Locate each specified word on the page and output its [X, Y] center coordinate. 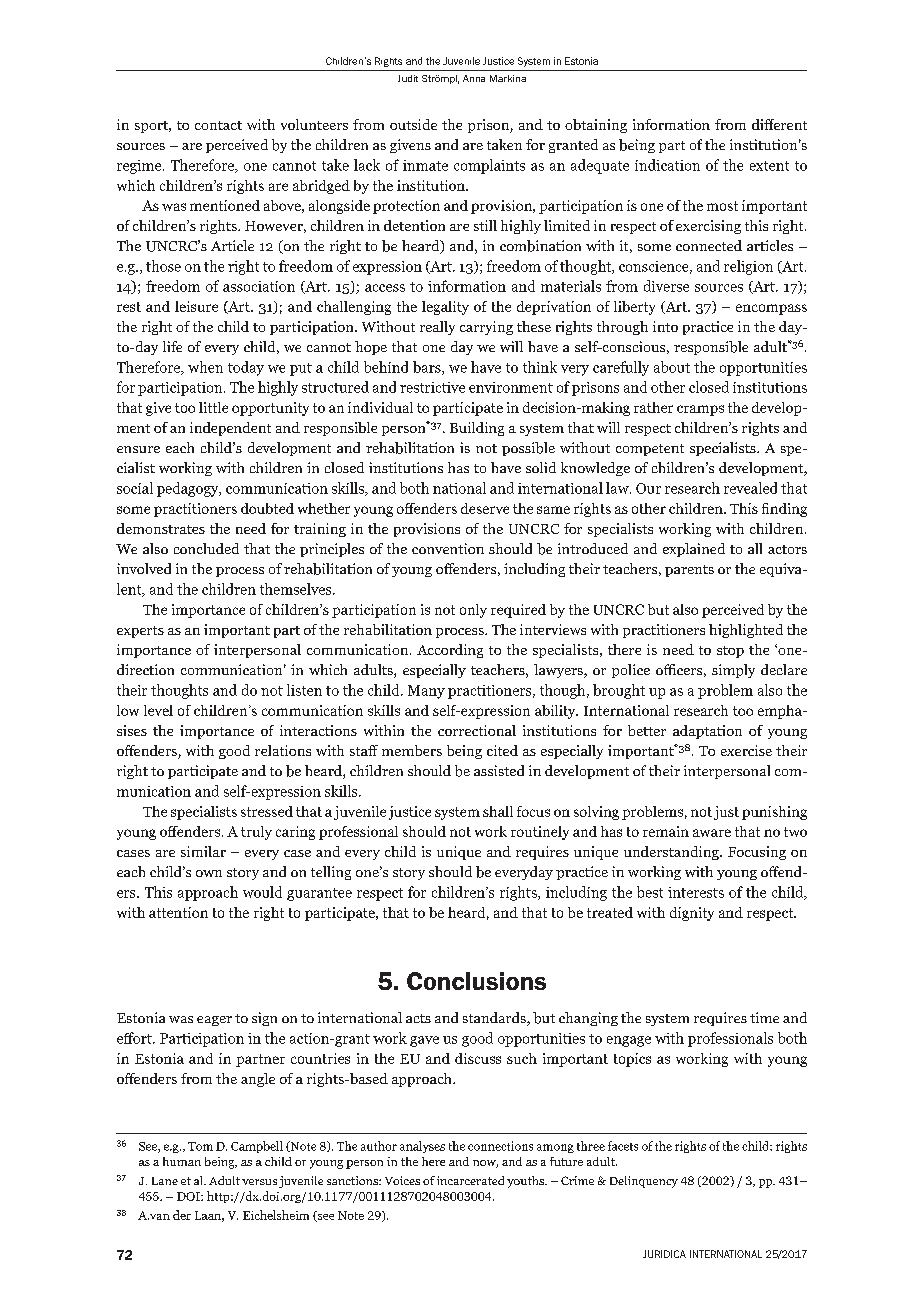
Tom [200, 1146]
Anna [474, 78]
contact [218, 125]
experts [140, 632]
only [473, 611]
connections [500, 1146]
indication [667, 165]
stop [730, 652]
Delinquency [644, 1182]
